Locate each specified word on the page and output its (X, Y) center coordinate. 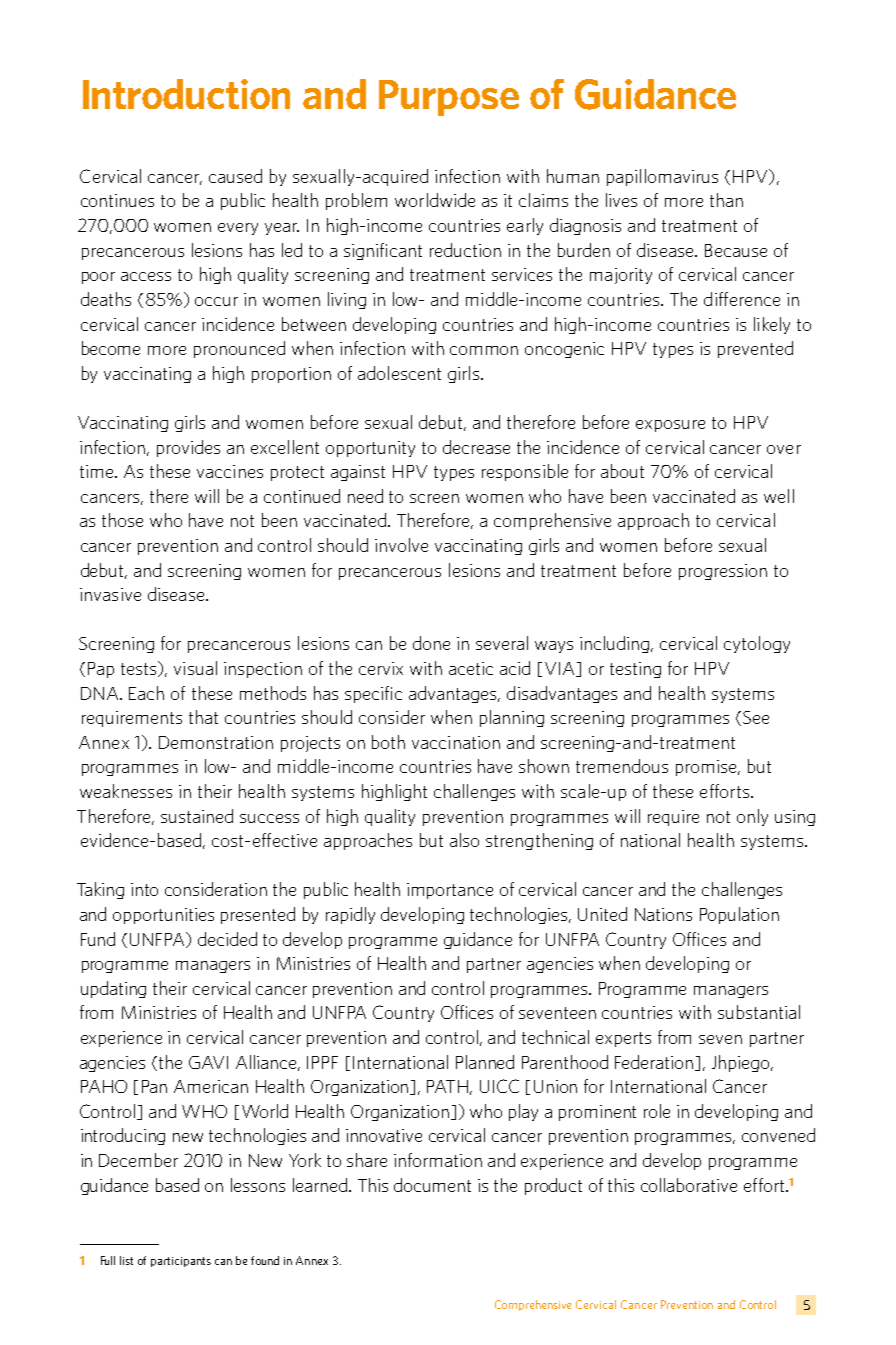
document (432, 1185)
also (464, 840)
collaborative (689, 1185)
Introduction (186, 94)
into (144, 889)
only (752, 817)
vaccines (230, 471)
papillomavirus (662, 177)
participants (181, 1262)
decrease (476, 447)
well (779, 496)
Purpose (449, 98)
